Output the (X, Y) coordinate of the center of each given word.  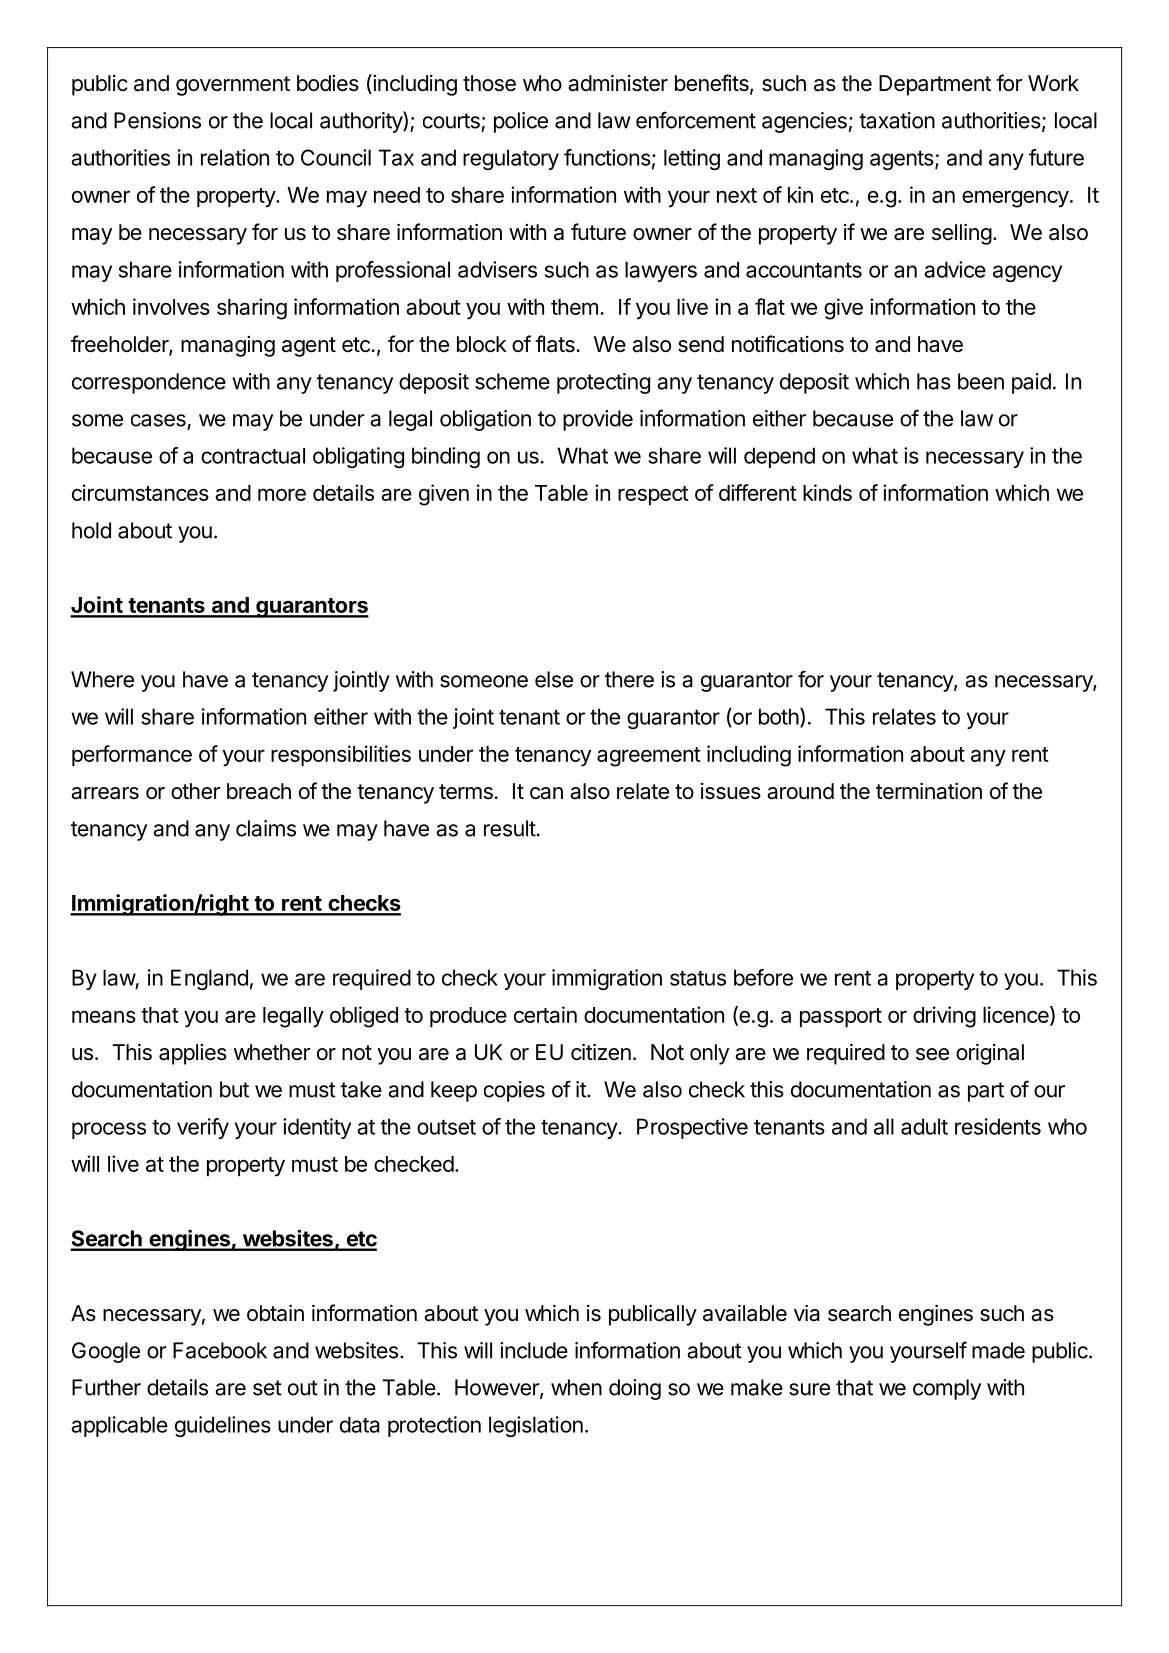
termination (929, 791)
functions (607, 157)
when (576, 1387)
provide (598, 420)
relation (235, 157)
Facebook (220, 1350)
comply (947, 1389)
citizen (601, 1052)
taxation (897, 120)
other (195, 791)
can (546, 793)
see (932, 1054)
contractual (253, 456)
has (934, 381)
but (234, 1089)
